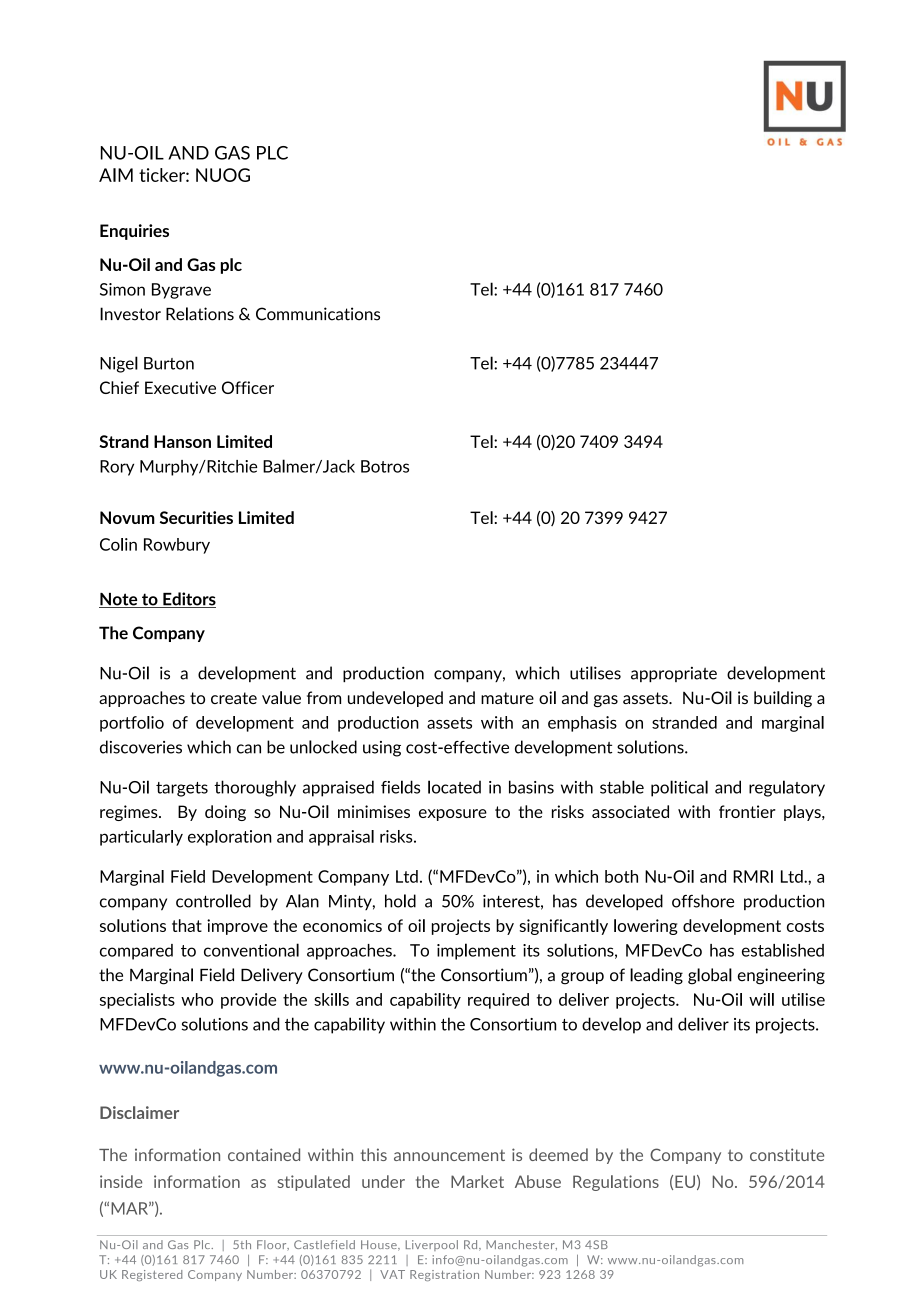 The height and width of the image is (1308, 924). What do you see at coordinates (152, 1275) in the image?
I see `Registered` at bounding box center [152, 1275].
